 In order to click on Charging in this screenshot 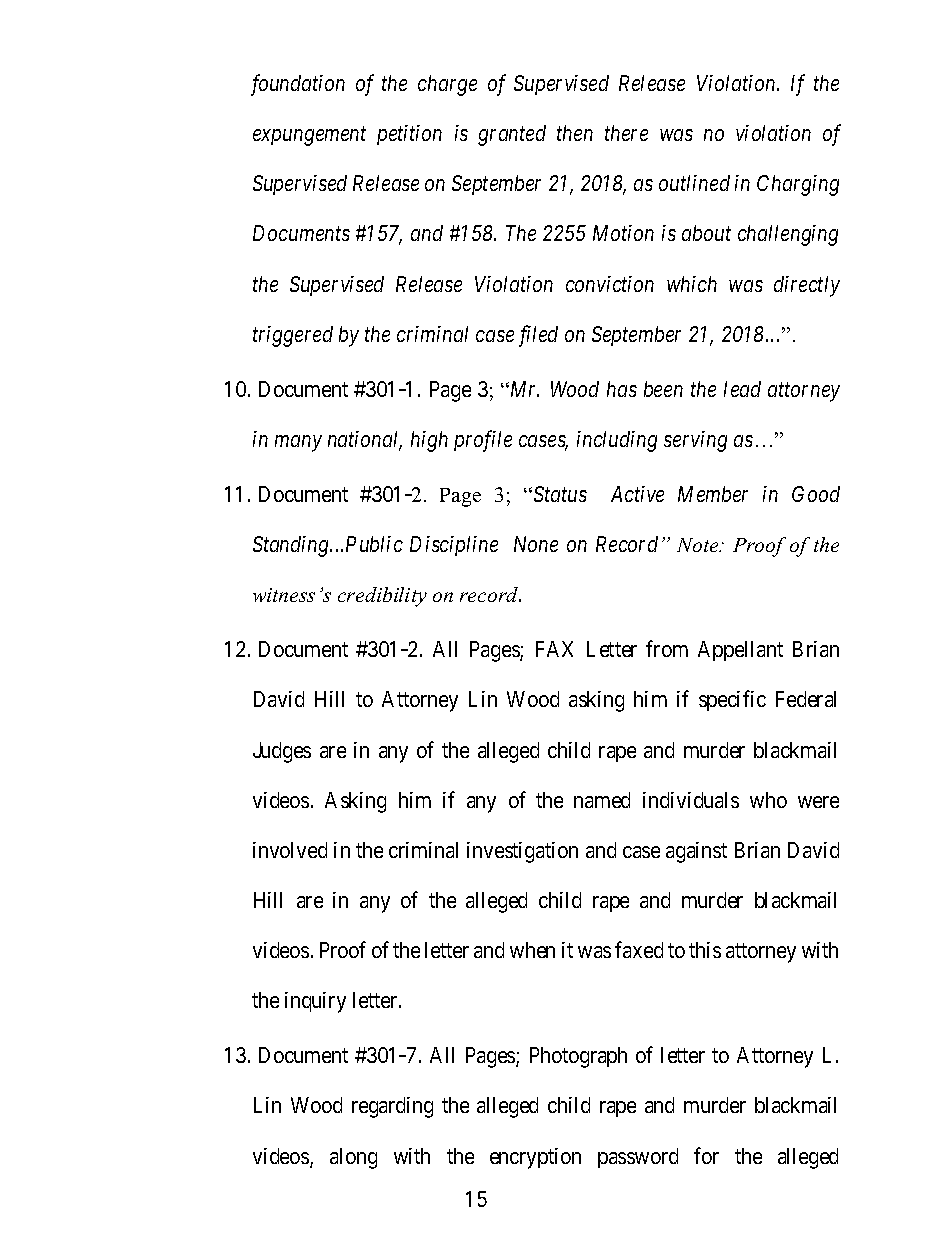, I will do `click(798, 185)`.
